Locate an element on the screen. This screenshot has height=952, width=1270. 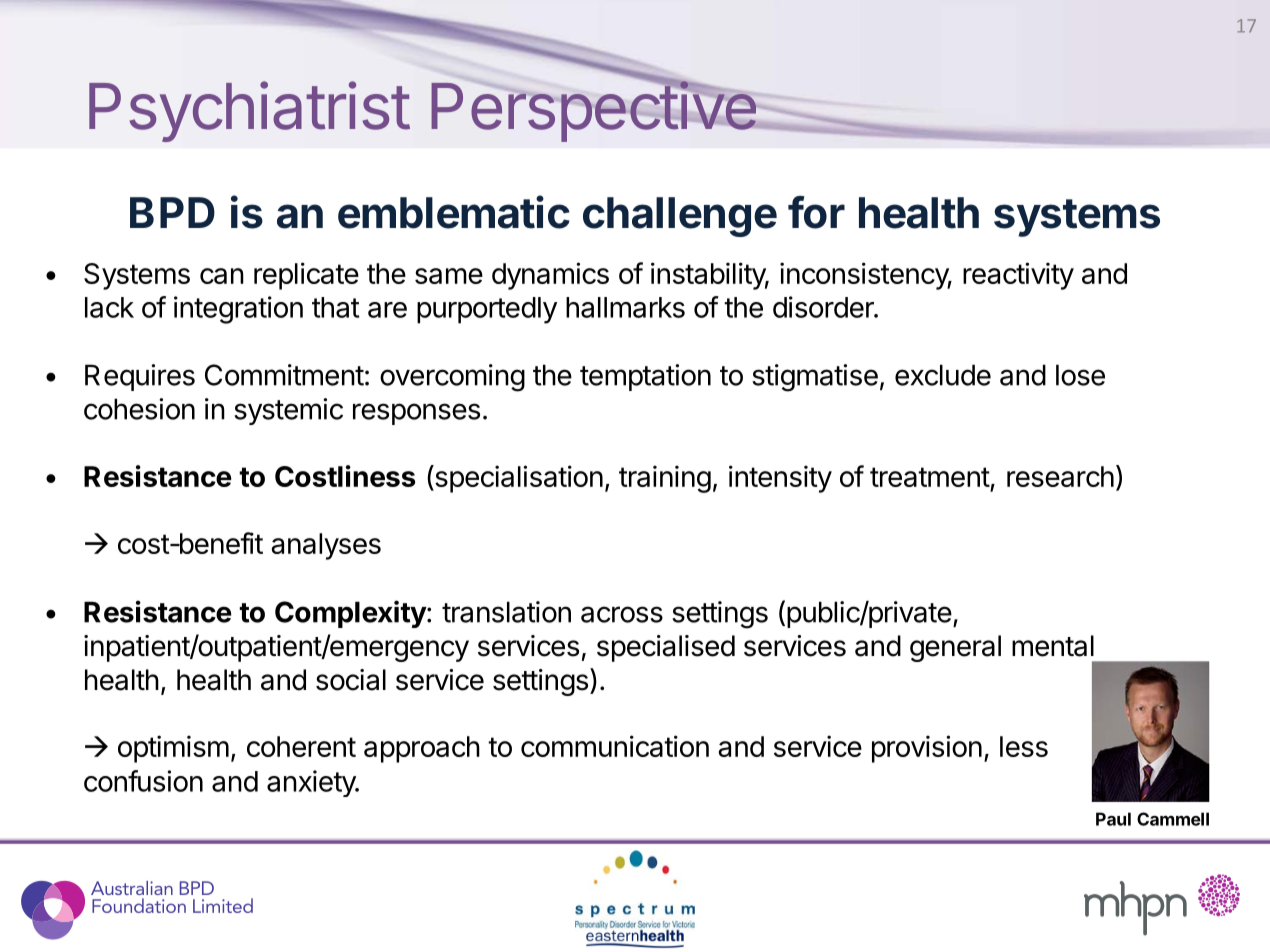
treatment is located at coordinates (930, 477).
